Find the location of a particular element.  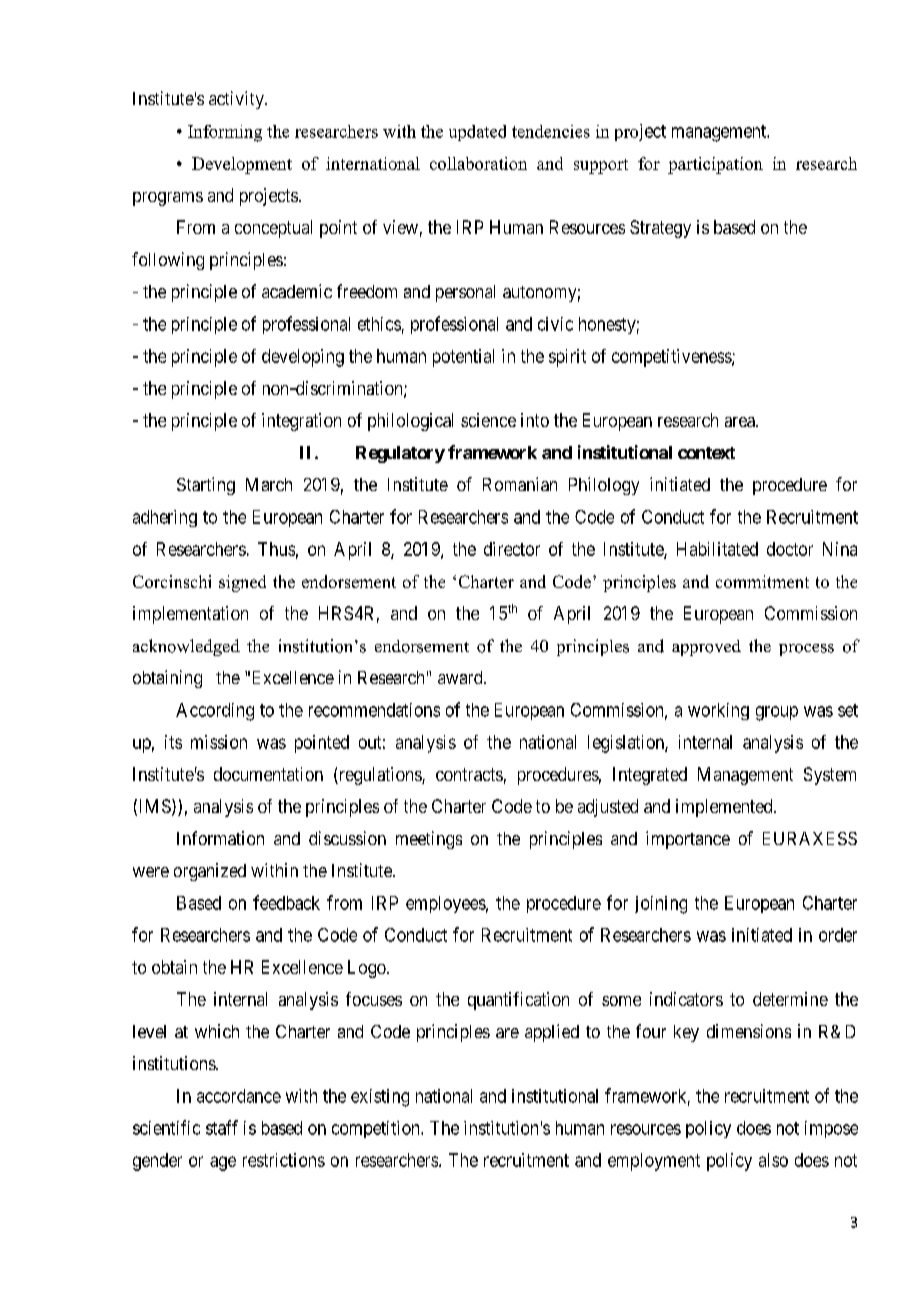

Starting is located at coordinates (206, 486).
